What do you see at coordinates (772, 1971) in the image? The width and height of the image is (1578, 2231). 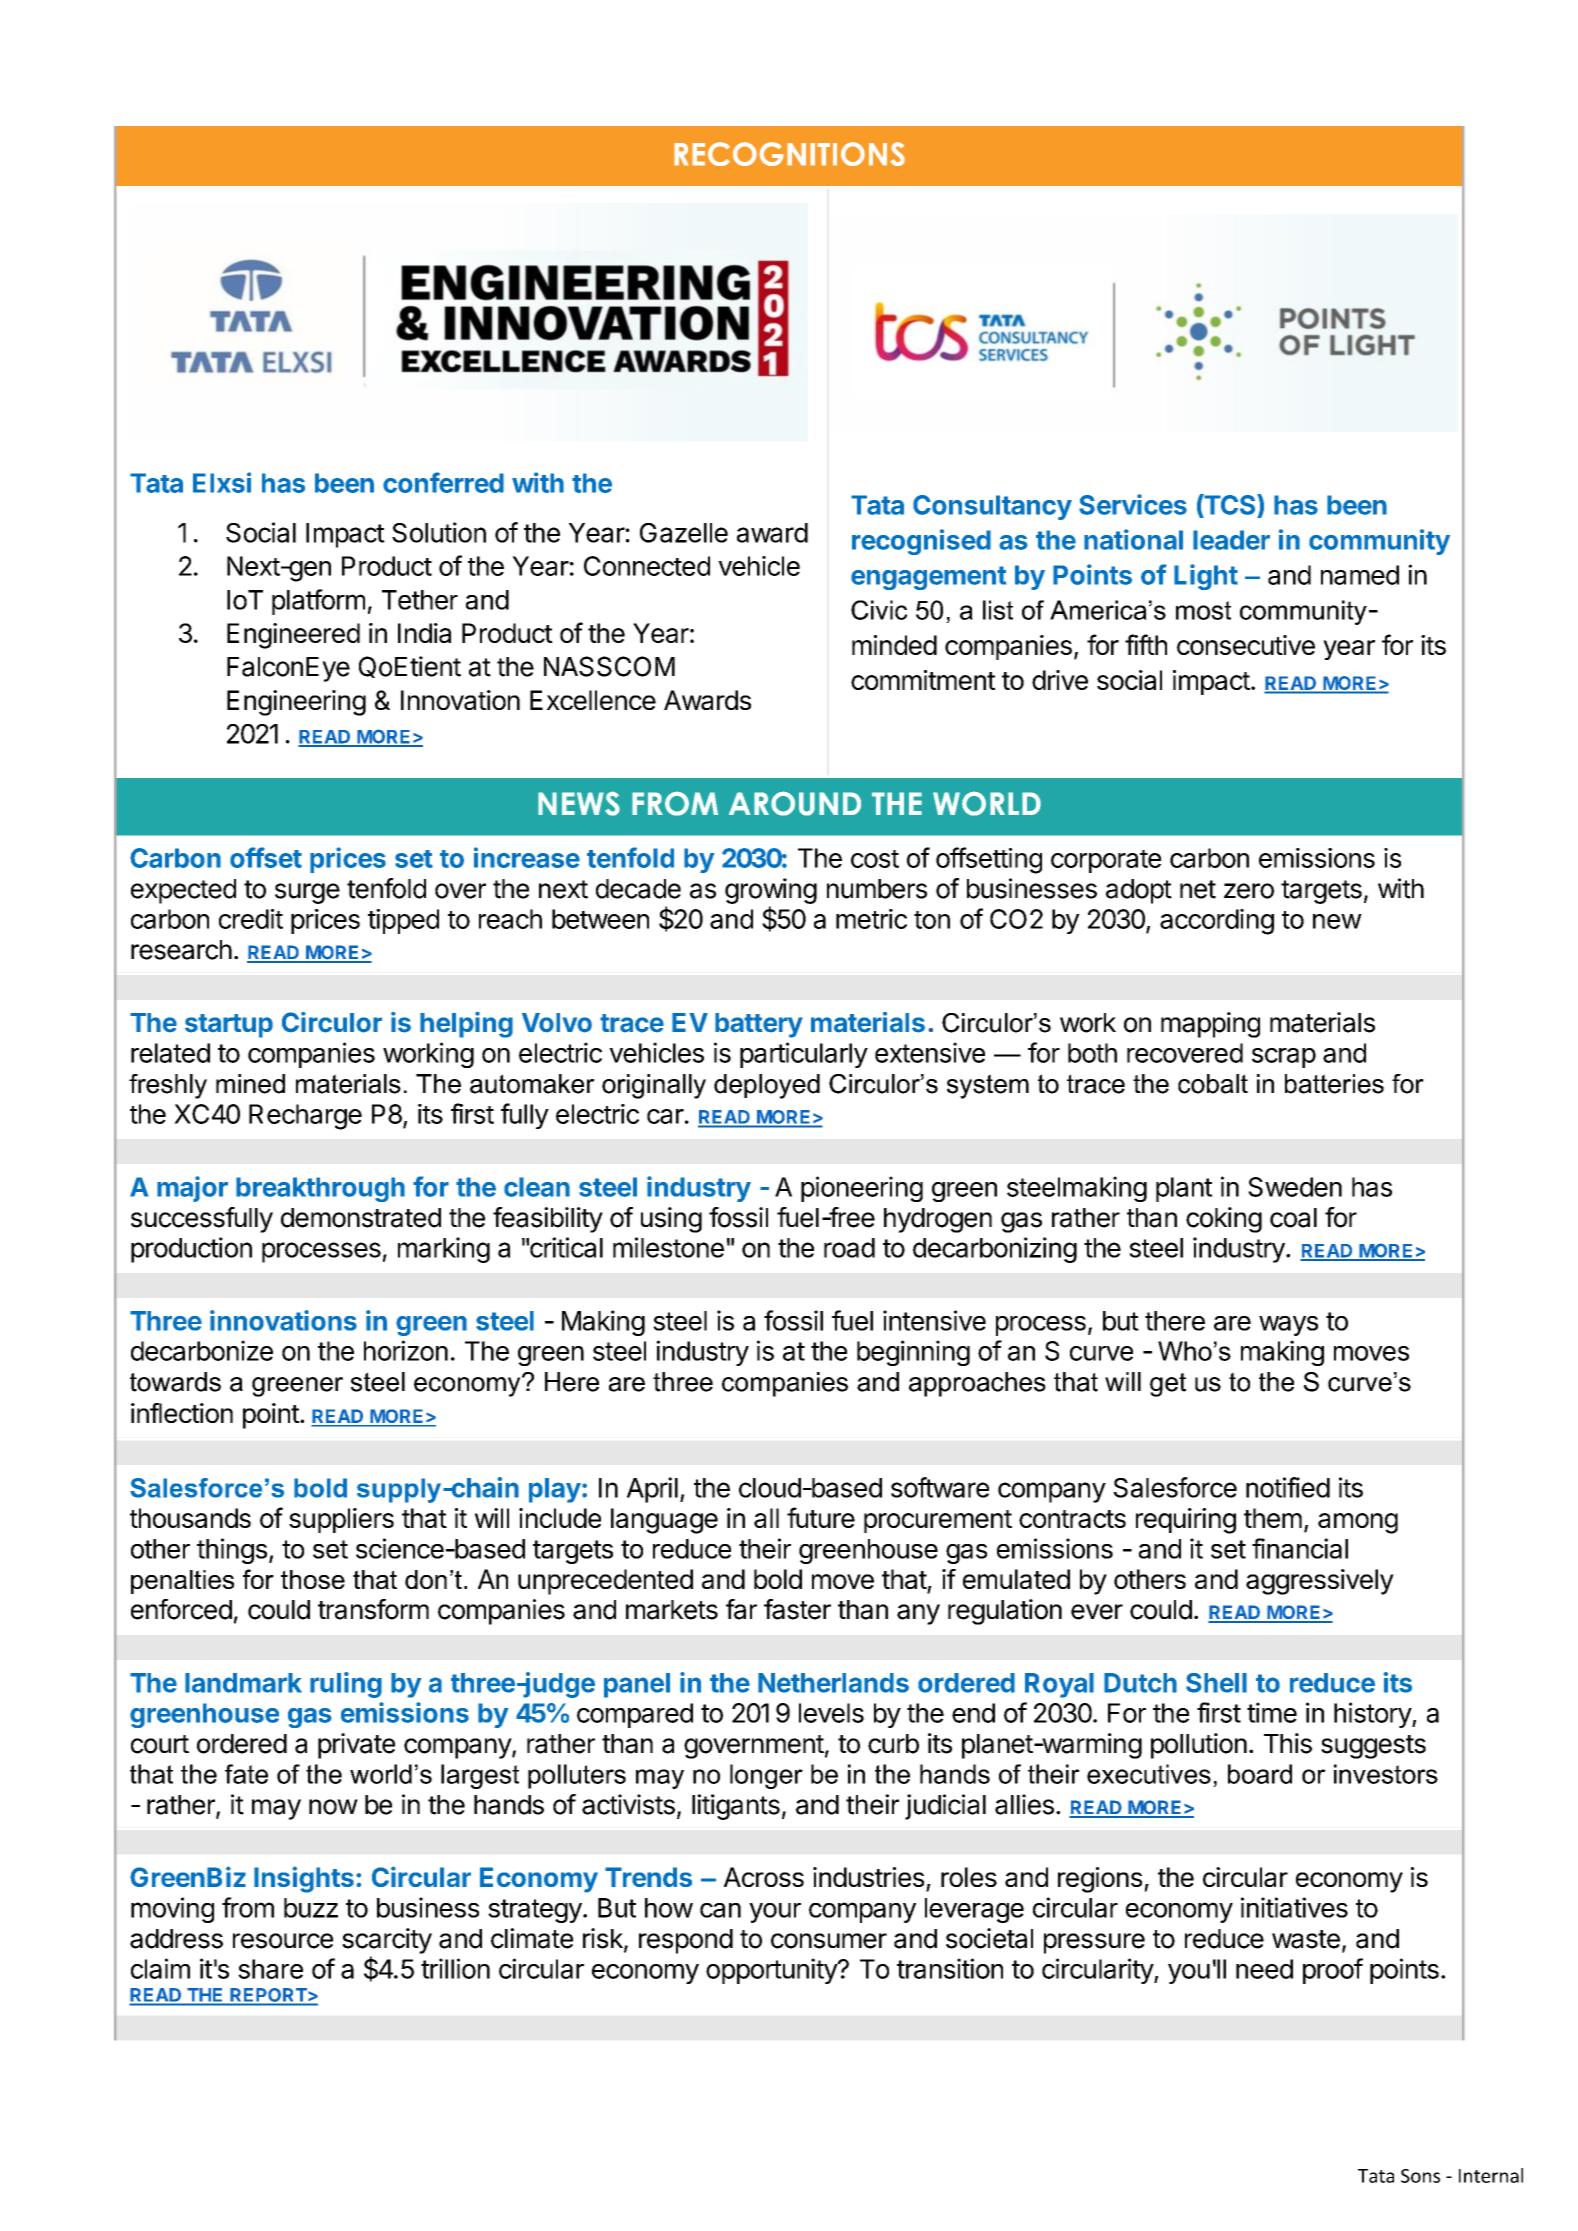 I see `opportunity` at bounding box center [772, 1971].
